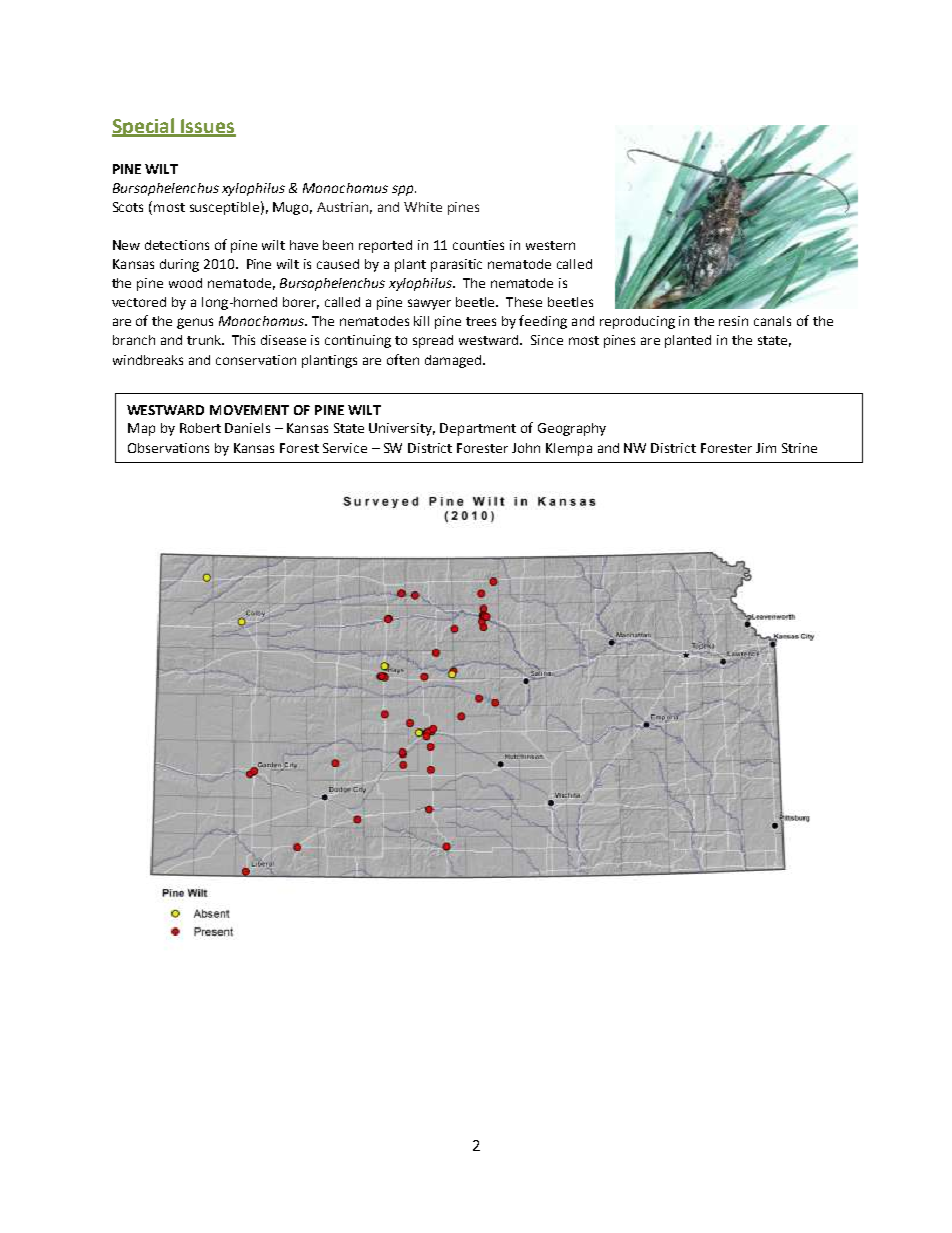 Image resolution: width=952 pixels, height=1233 pixels. What do you see at coordinates (433, 341) in the screenshot?
I see `spread` at bounding box center [433, 341].
